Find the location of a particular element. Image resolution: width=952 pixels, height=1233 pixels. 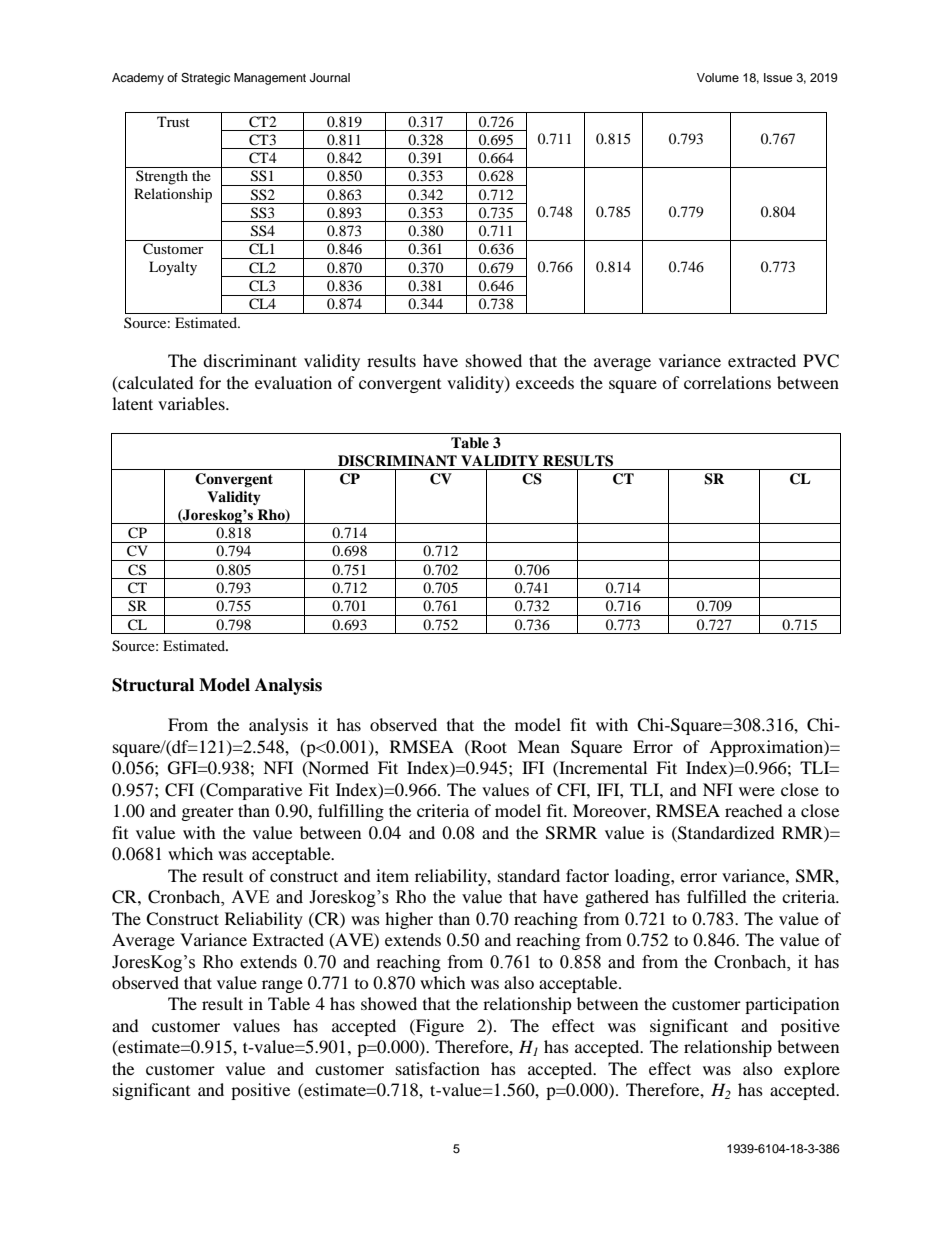

Journal is located at coordinates (330, 78).
